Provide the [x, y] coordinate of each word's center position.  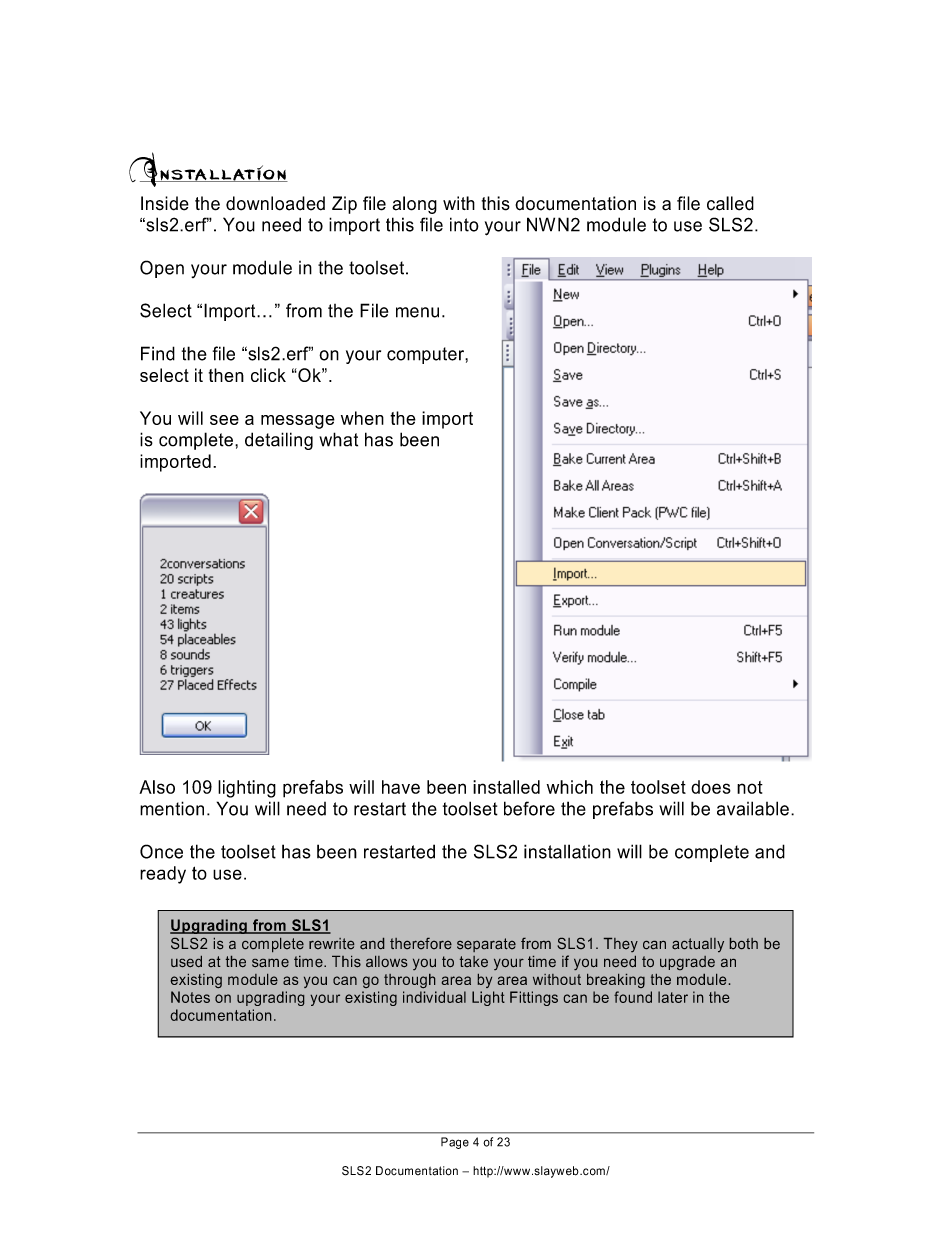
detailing [279, 441]
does [711, 787]
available [753, 808]
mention [172, 808]
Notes [190, 997]
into [464, 224]
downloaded [275, 203]
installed [506, 787]
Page [455, 1143]
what [338, 439]
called [730, 203]
